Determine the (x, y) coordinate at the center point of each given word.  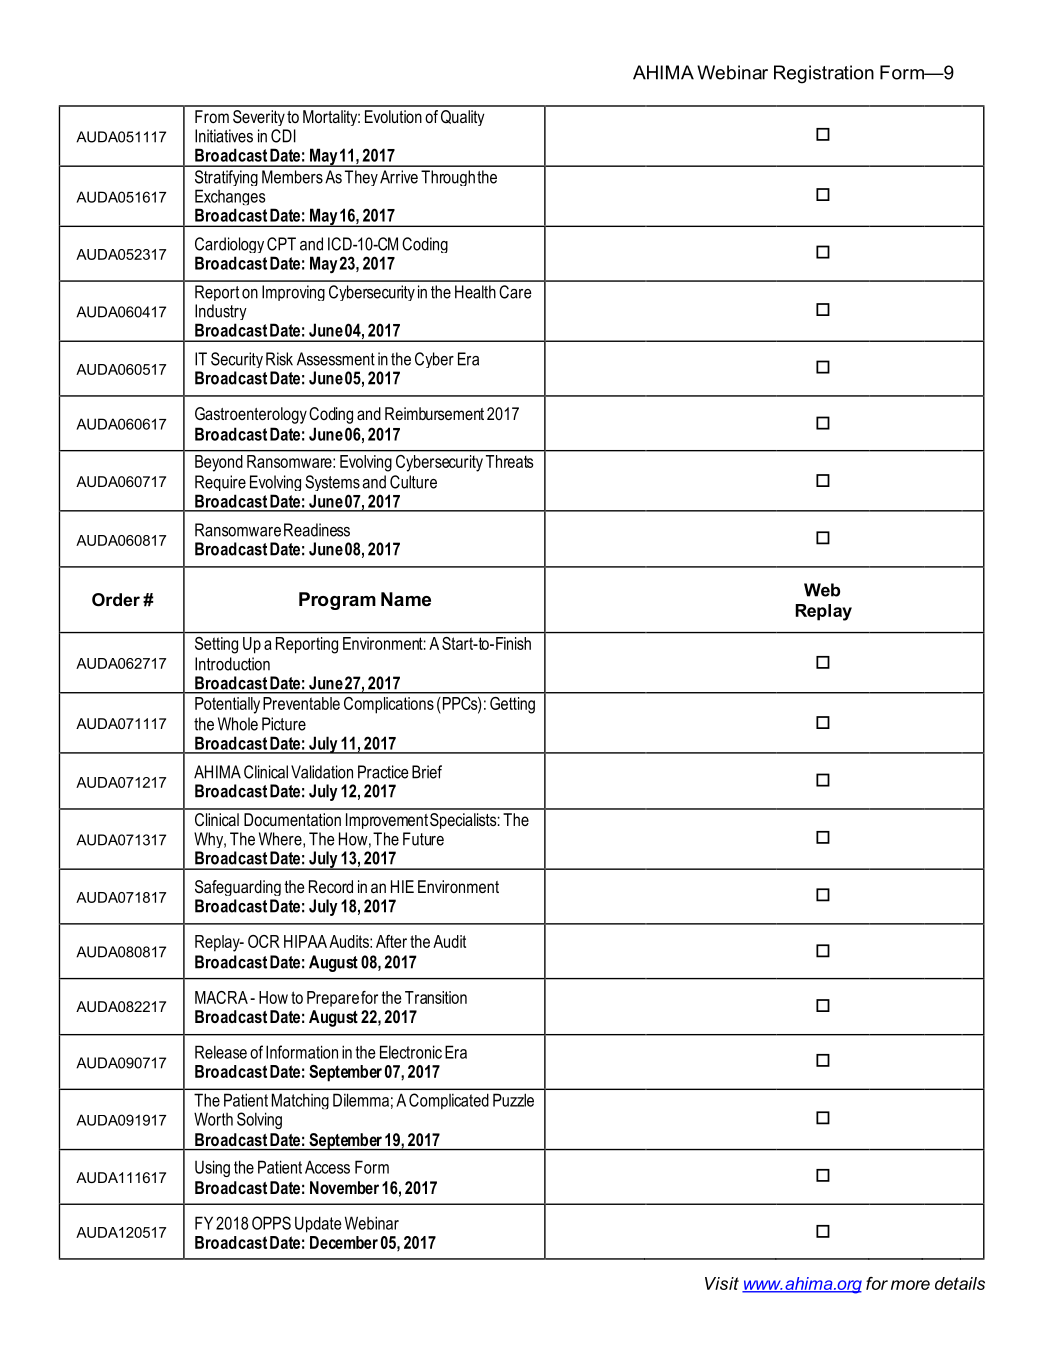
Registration (824, 74)
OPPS (271, 1223)
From (212, 116)
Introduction (232, 664)
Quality (462, 118)
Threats (509, 461)
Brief (427, 772)
